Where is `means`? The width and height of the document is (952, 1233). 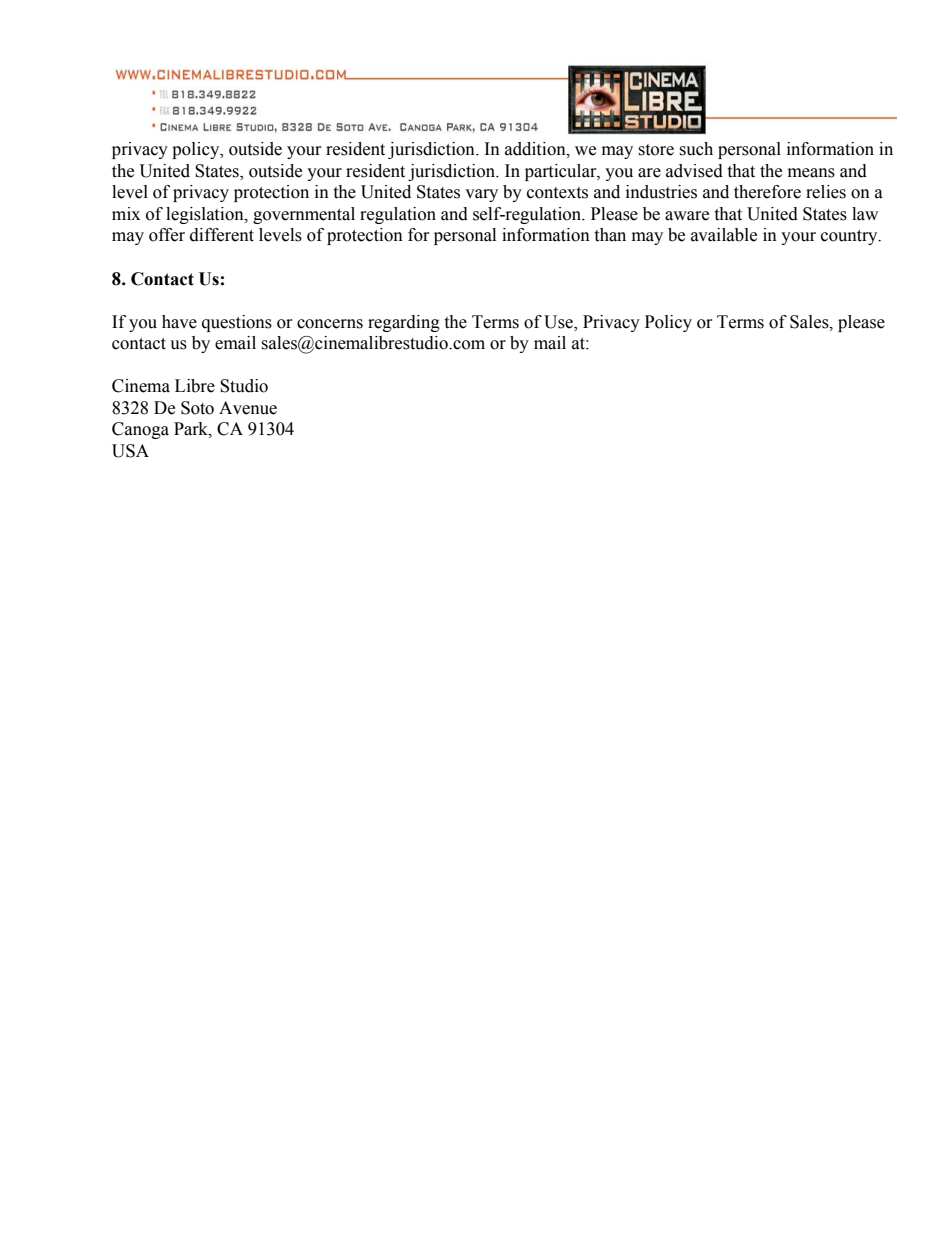
means is located at coordinates (811, 173).
